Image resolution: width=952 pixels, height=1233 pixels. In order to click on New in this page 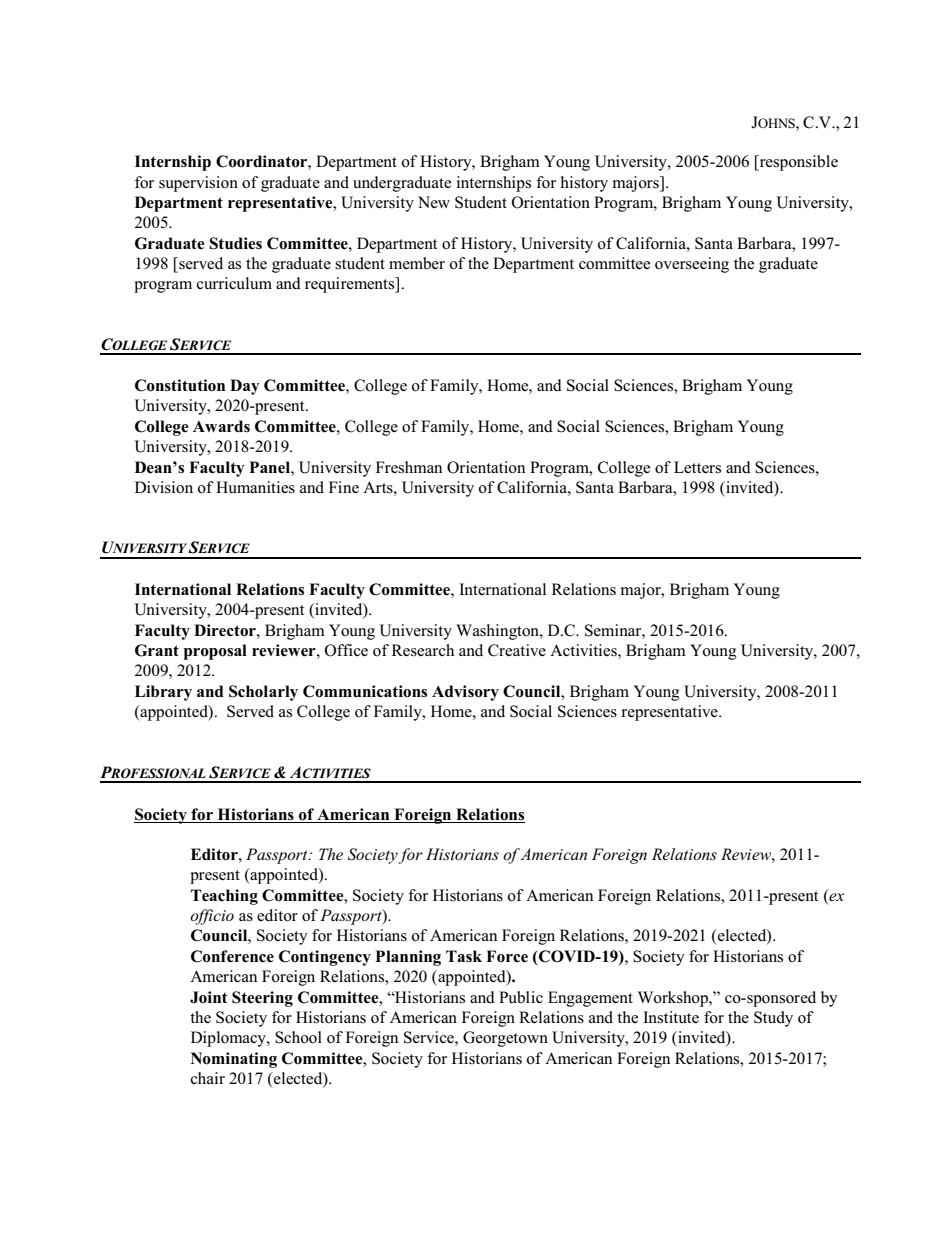, I will do `click(434, 202)`.
